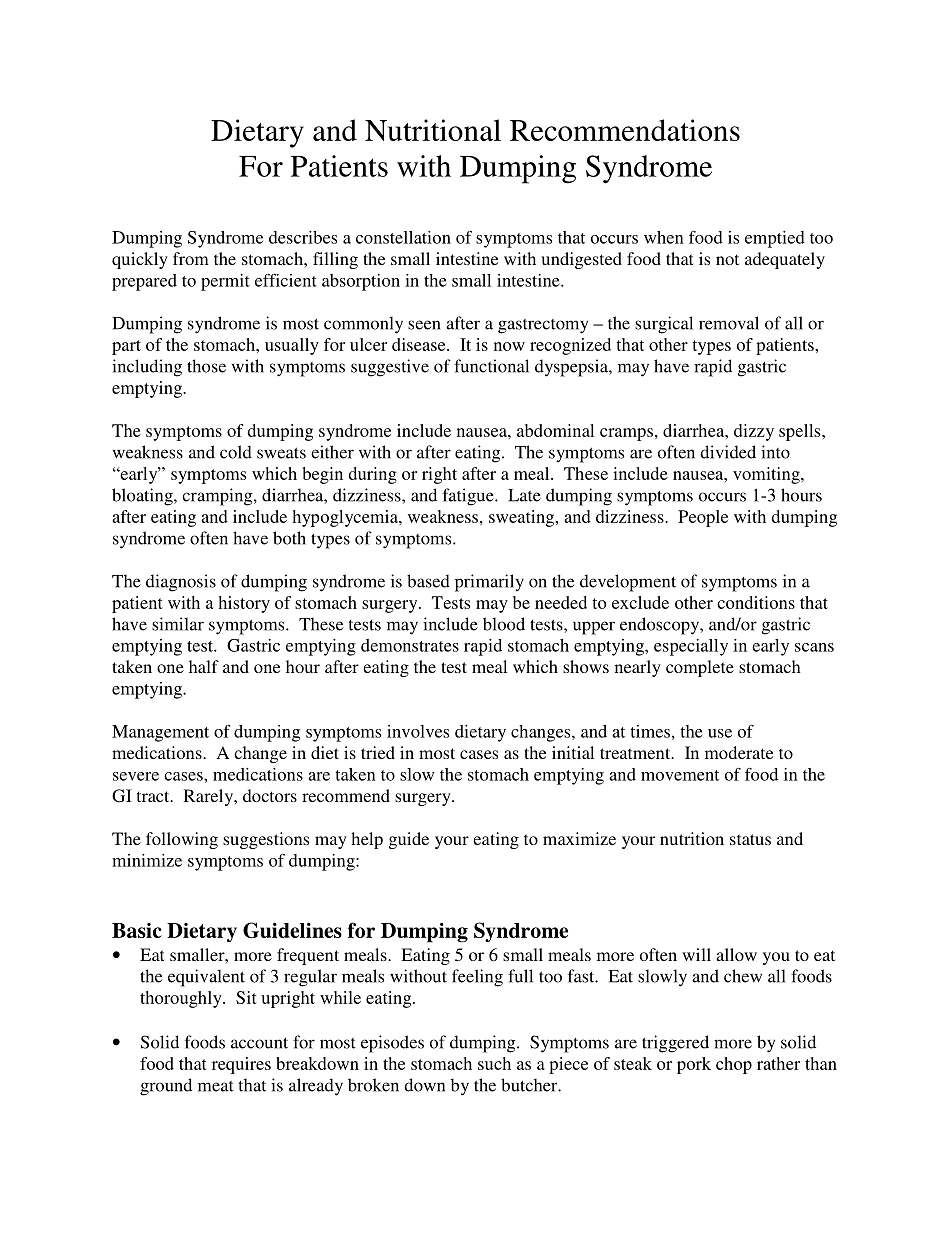 The image size is (952, 1233). I want to click on fatigue, so click(469, 497).
